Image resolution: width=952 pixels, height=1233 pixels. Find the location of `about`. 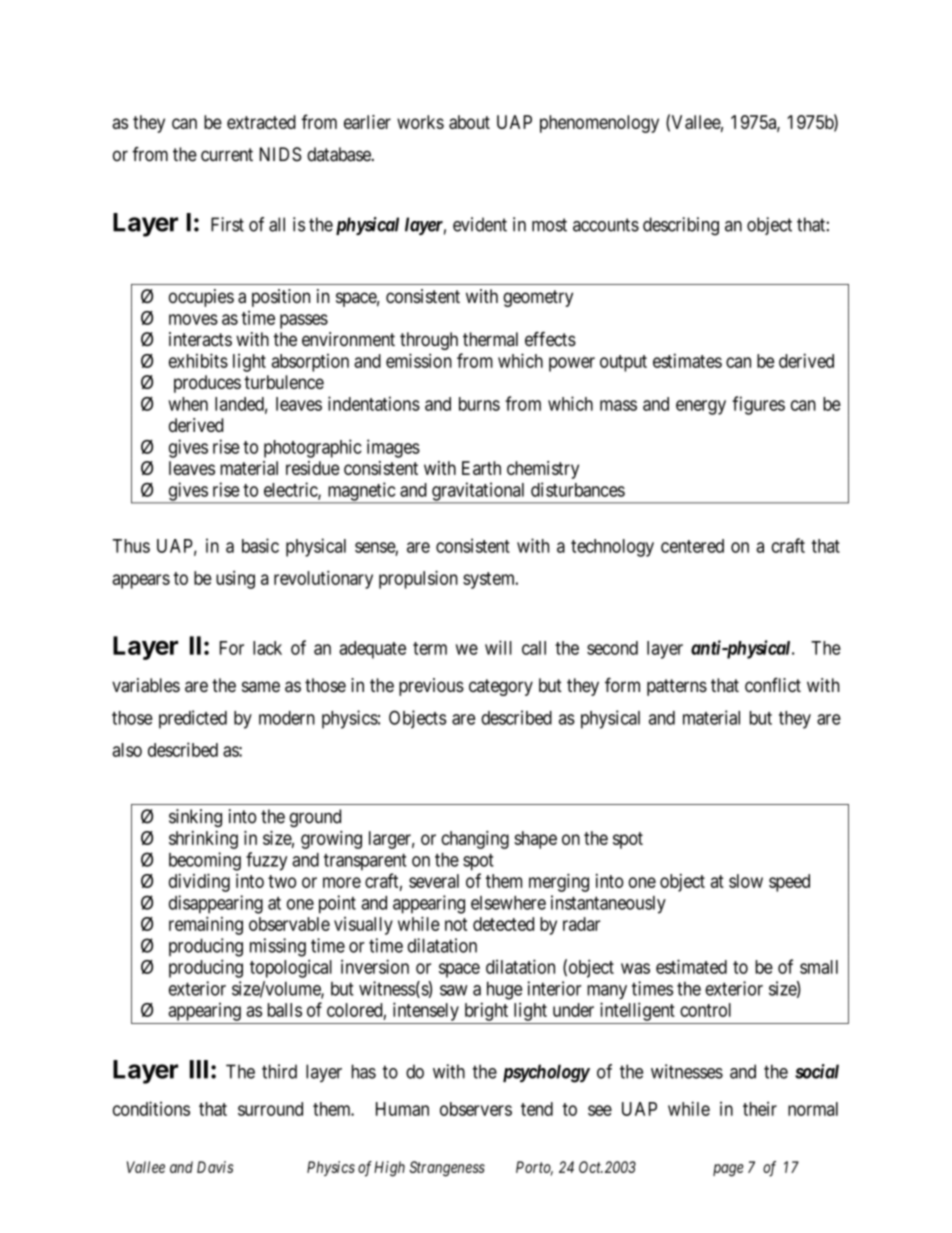

about is located at coordinates (469, 122).
